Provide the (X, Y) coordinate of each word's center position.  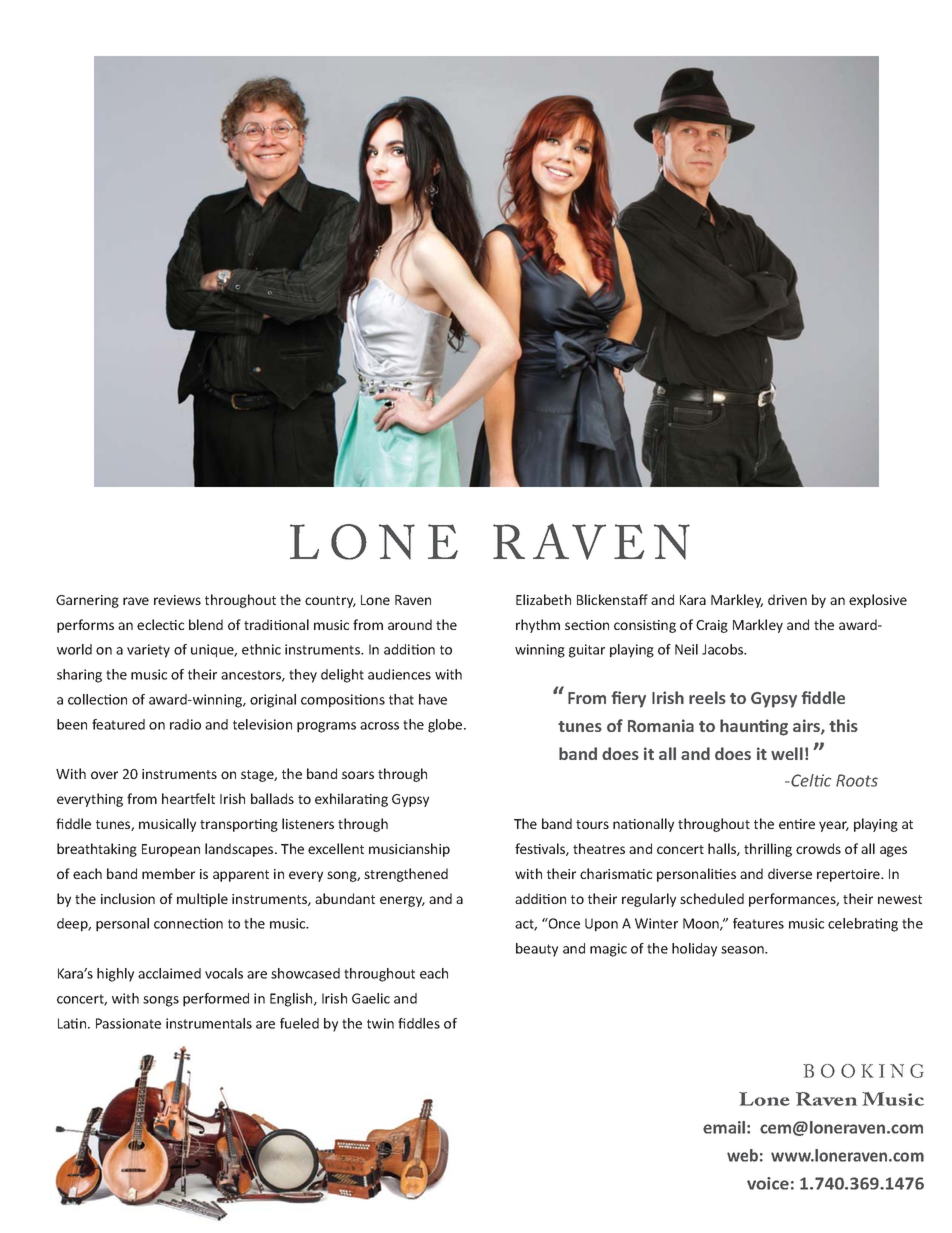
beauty (537, 950)
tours (592, 824)
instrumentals (209, 1023)
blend (206, 624)
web (742, 1155)
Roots (857, 780)
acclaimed (169, 973)
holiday (694, 950)
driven (787, 599)
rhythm (538, 626)
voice (768, 1183)
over (104, 775)
